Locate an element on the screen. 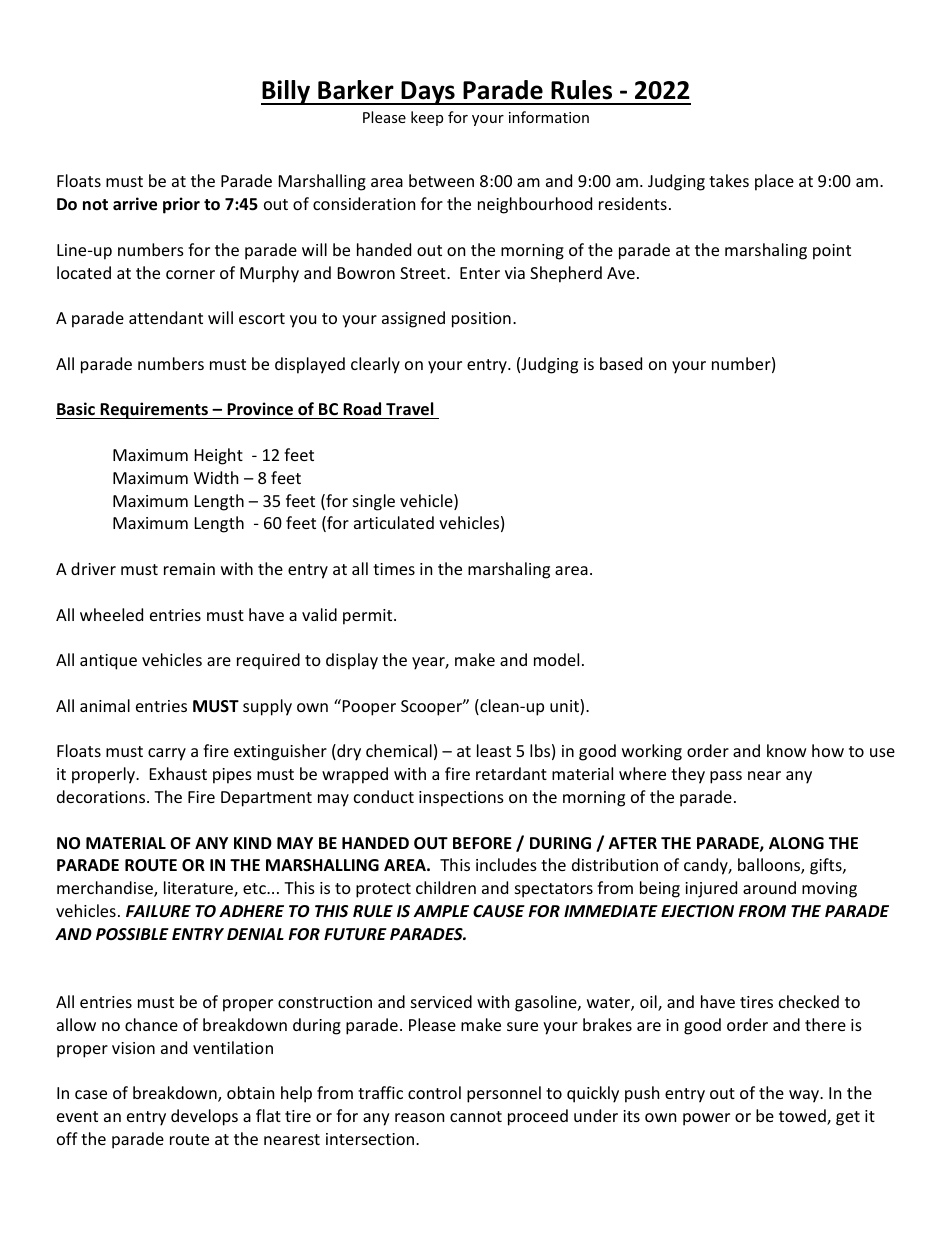  Height is located at coordinates (219, 456).
